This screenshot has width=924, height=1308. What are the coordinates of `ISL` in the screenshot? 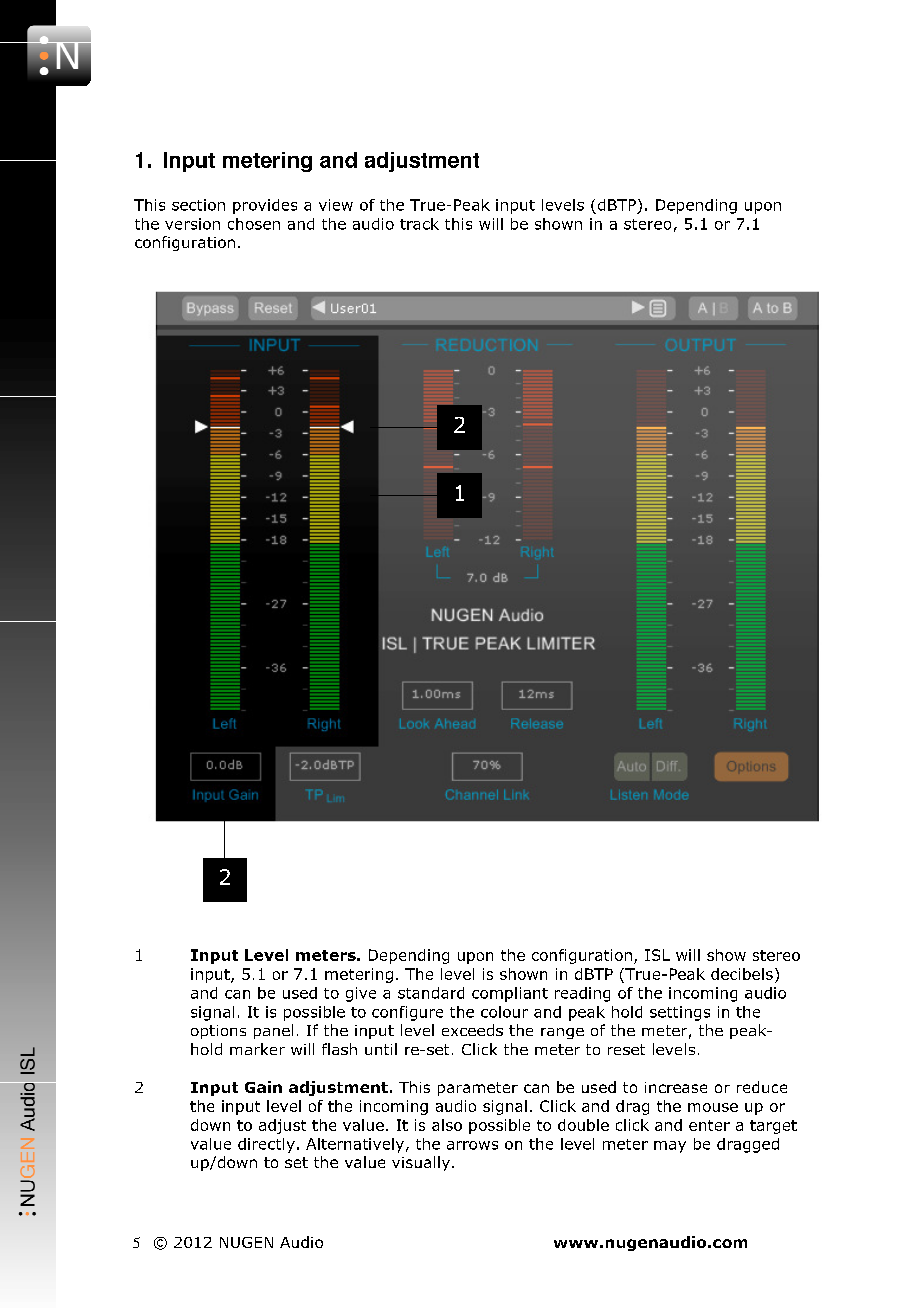 It's located at (657, 955).
